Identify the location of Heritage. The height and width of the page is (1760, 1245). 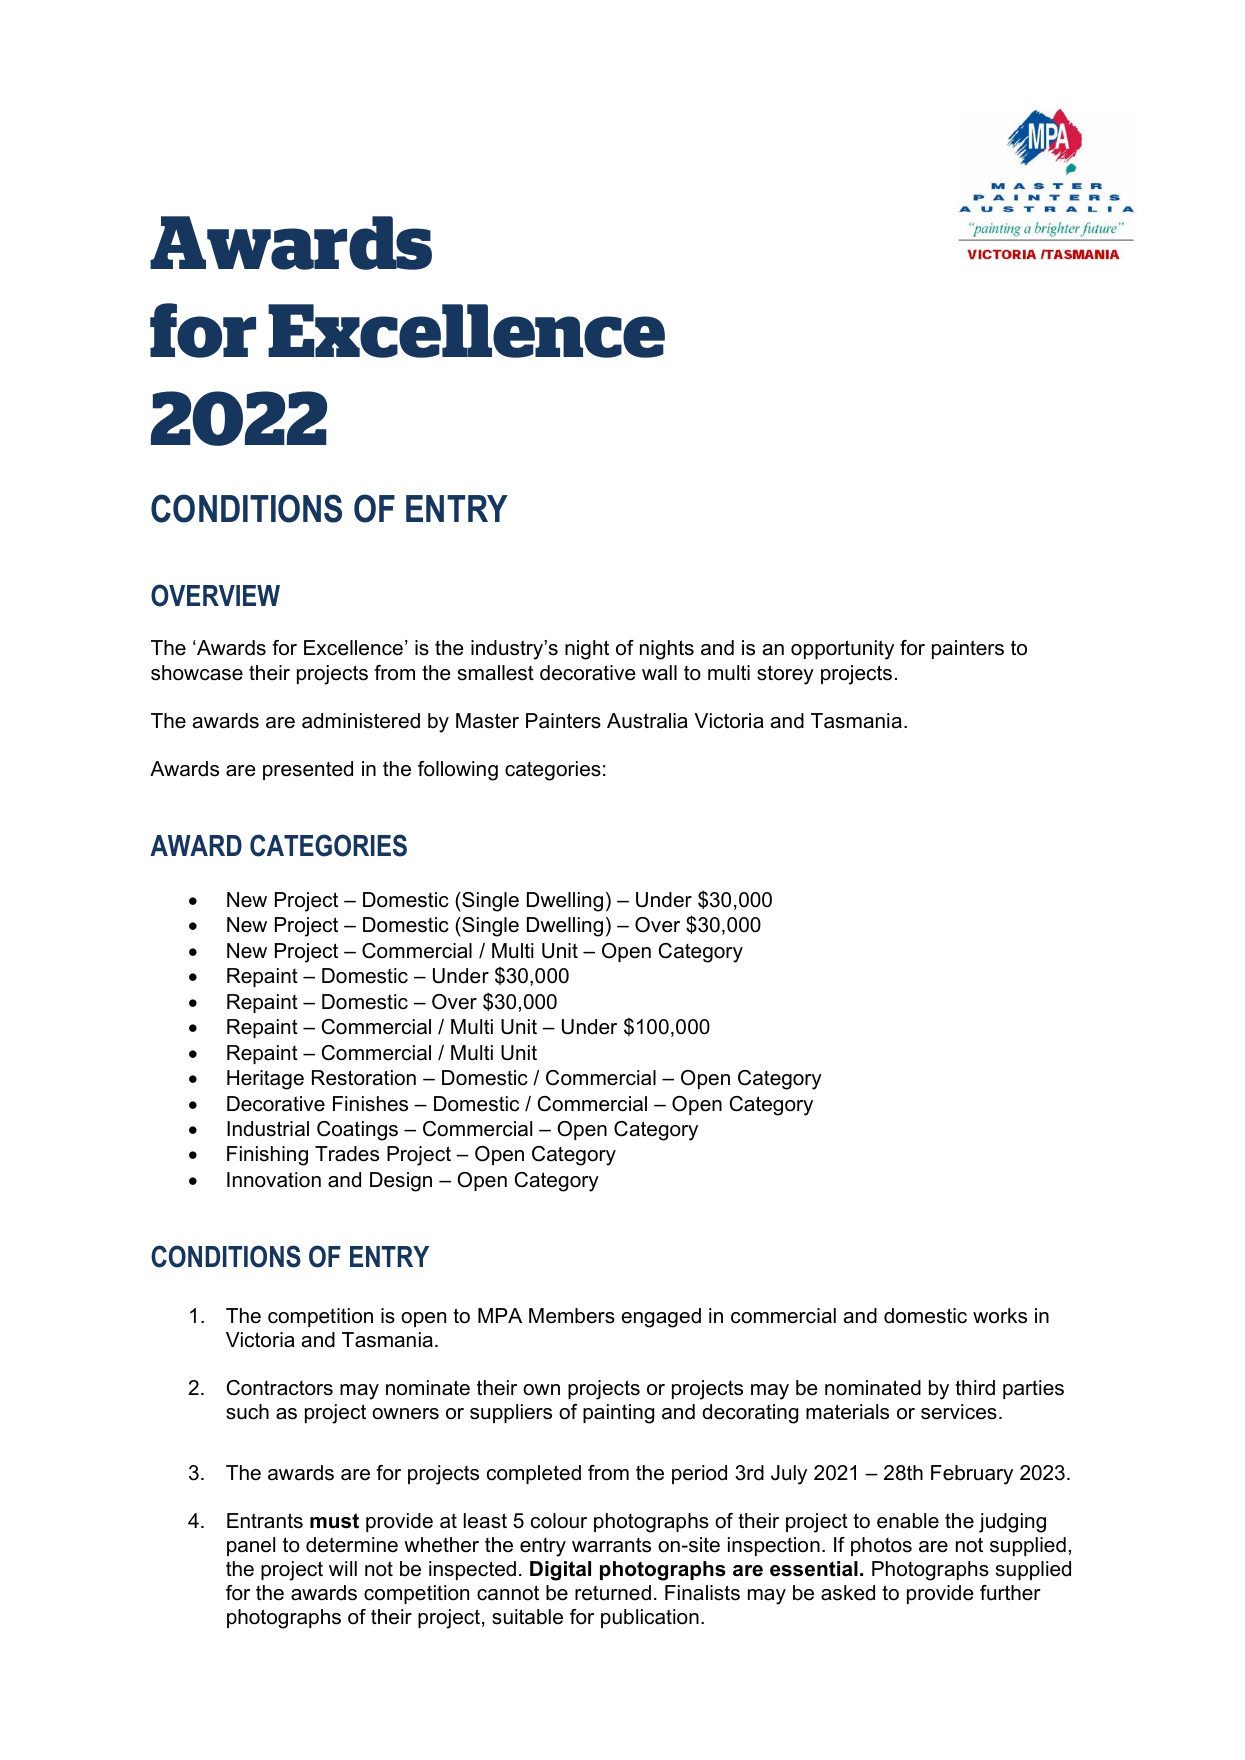
(265, 1080).
